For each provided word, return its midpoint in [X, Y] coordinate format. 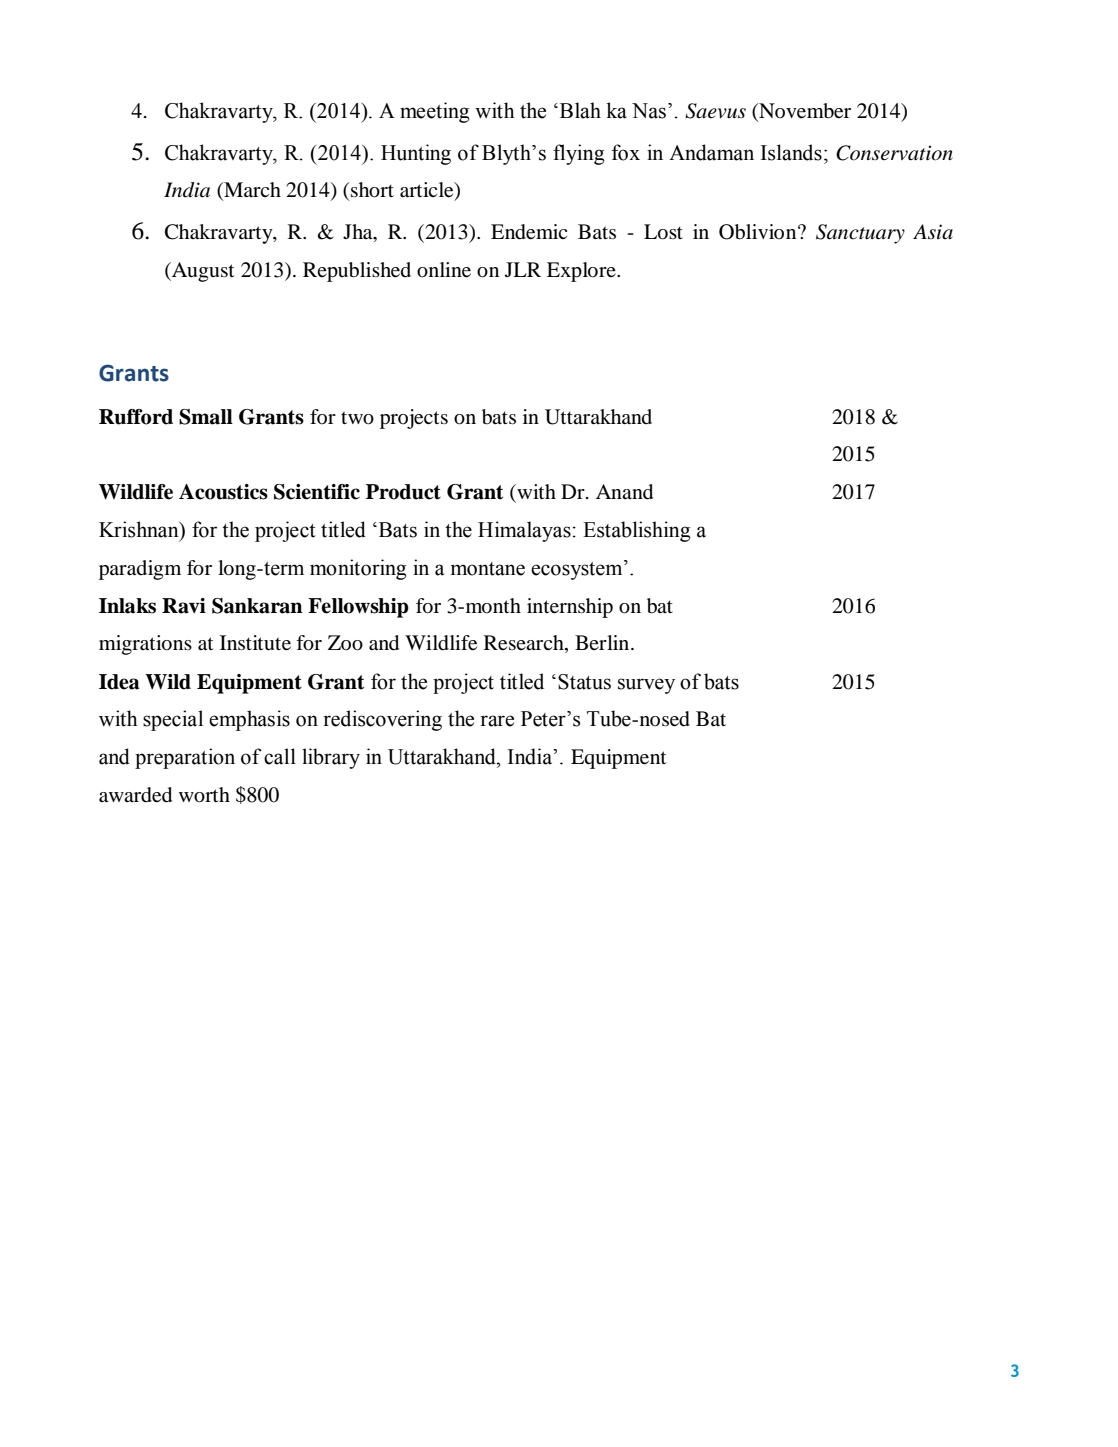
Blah [579, 110]
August [202, 272]
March [251, 191]
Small [206, 417]
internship [570, 608]
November [804, 112]
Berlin [603, 642]
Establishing [637, 531]
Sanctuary [860, 234]
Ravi [184, 606]
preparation [185, 758]
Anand [624, 492]
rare [497, 721]
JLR [523, 269]
